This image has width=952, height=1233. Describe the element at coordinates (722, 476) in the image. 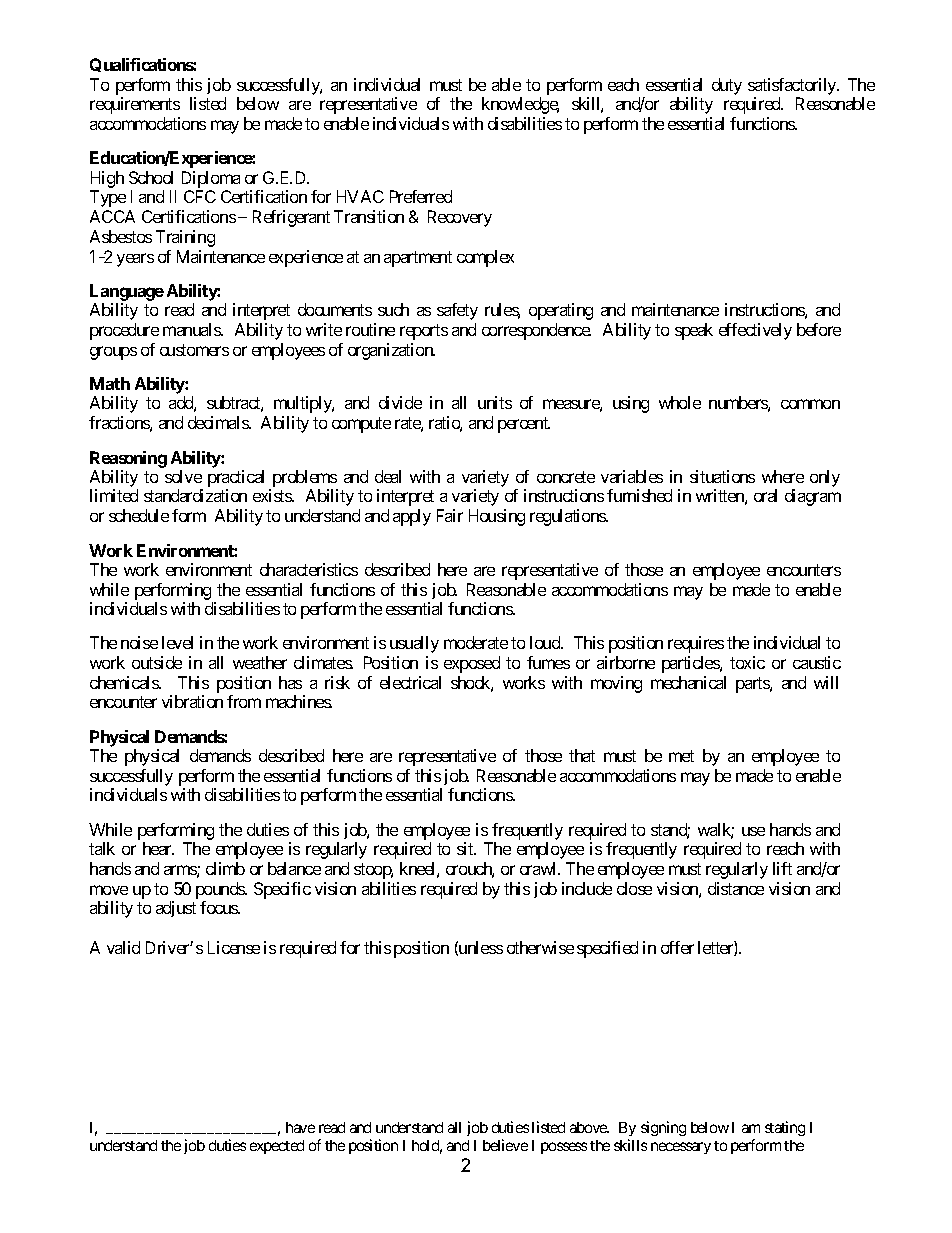

I see `situations` at that location.
